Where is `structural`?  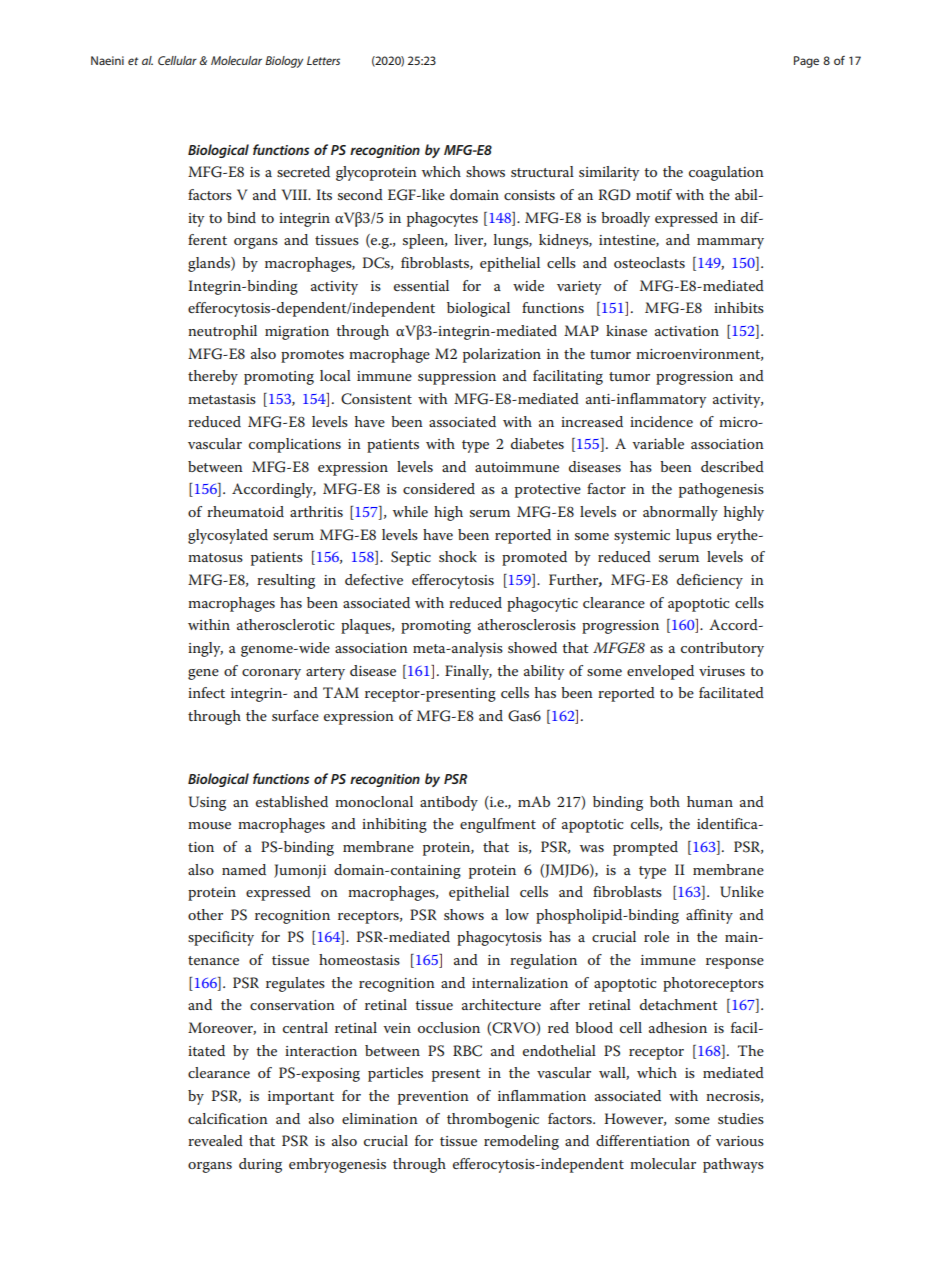
structural is located at coordinates (542, 171).
